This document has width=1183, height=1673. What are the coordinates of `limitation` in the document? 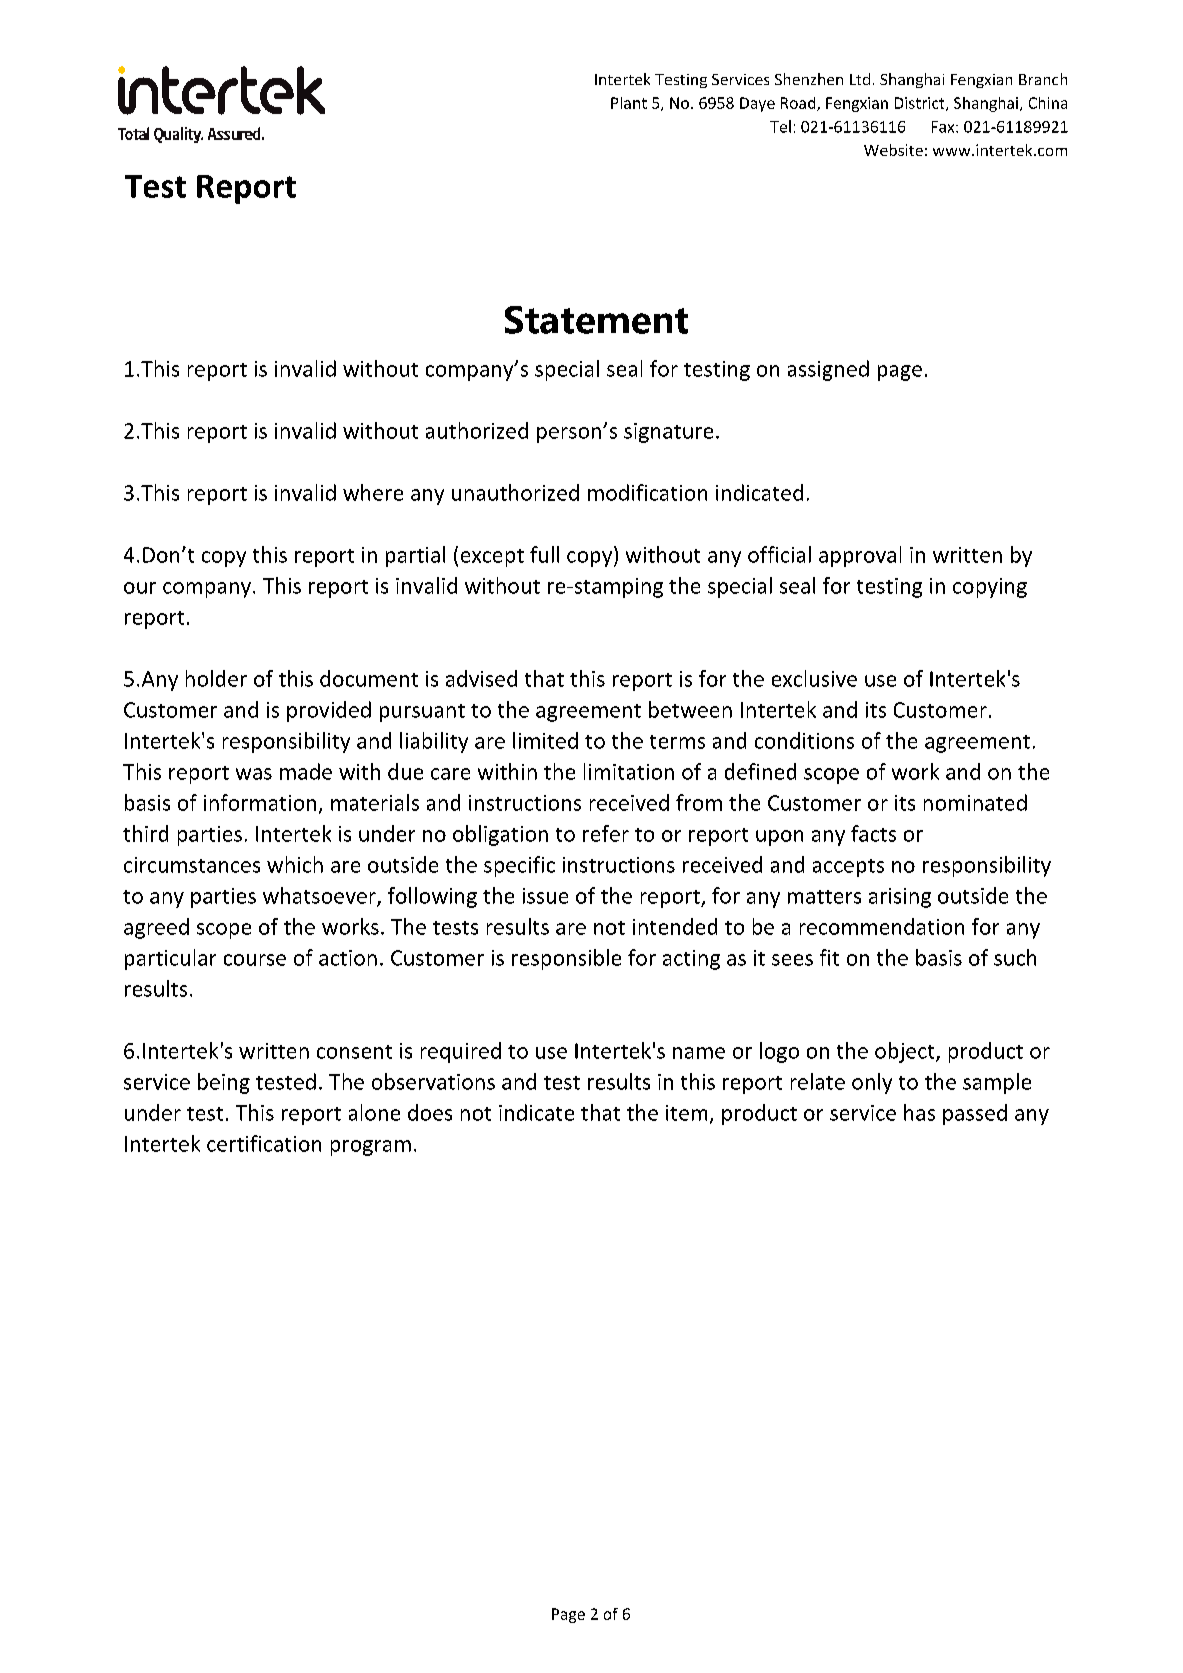 It's located at (629, 771).
